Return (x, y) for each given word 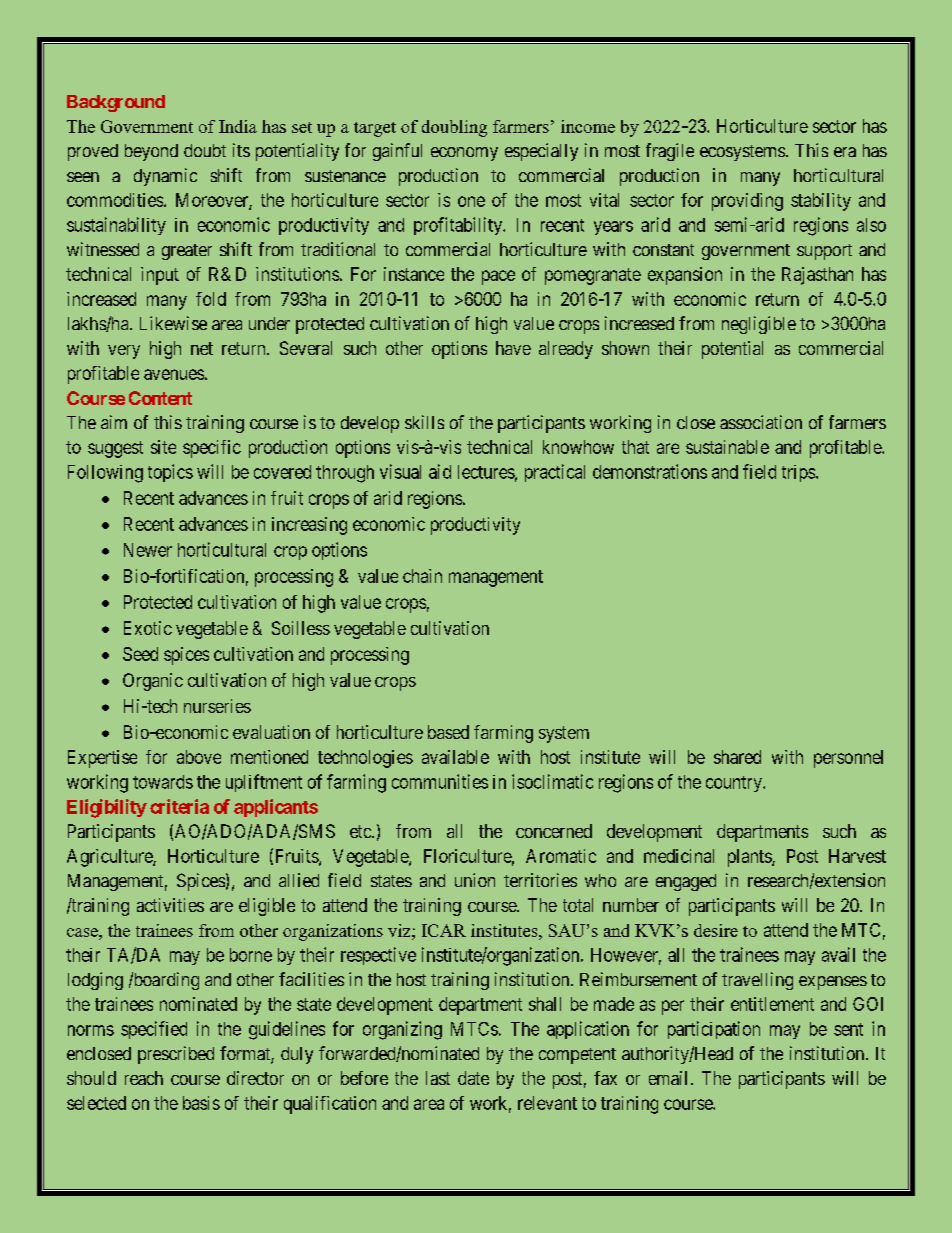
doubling (454, 128)
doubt (205, 150)
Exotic (148, 628)
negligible (759, 325)
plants (750, 858)
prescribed (176, 1055)
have (513, 348)
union (475, 880)
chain (422, 576)
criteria (179, 806)
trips (799, 473)
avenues (174, 374)
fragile (670, 152)
